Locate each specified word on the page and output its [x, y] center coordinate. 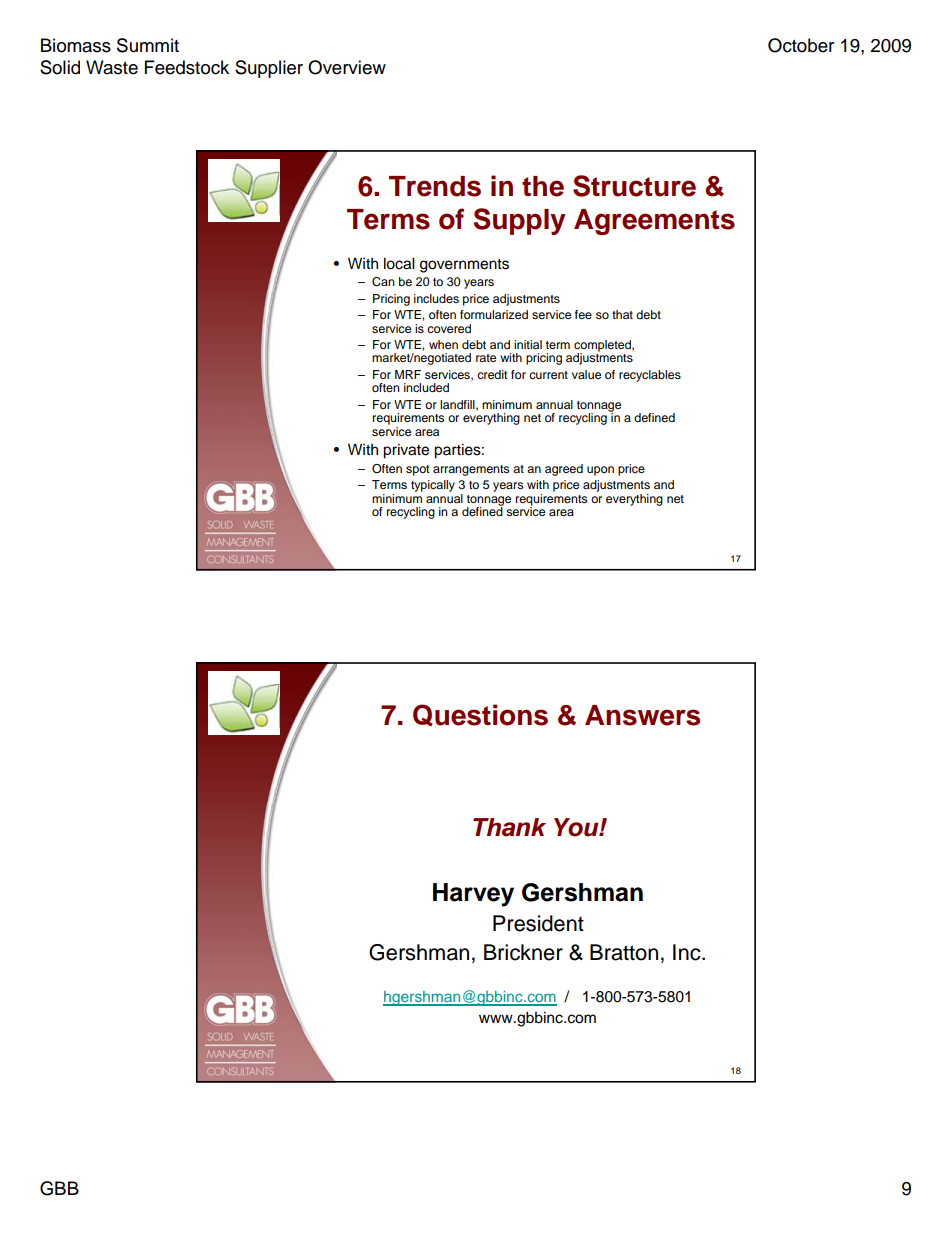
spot [418, 470]
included [426, 387]
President [538, 923]
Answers [642, 715]
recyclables [650, 376]
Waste [112, 67]
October [801, 45]
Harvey [473, 895]
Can [383, 282]
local [399, 263]
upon [600, 471]
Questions [480, 715]
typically [433, 486]
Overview [347, 67]
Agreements [654, 222]
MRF [408, 374]
